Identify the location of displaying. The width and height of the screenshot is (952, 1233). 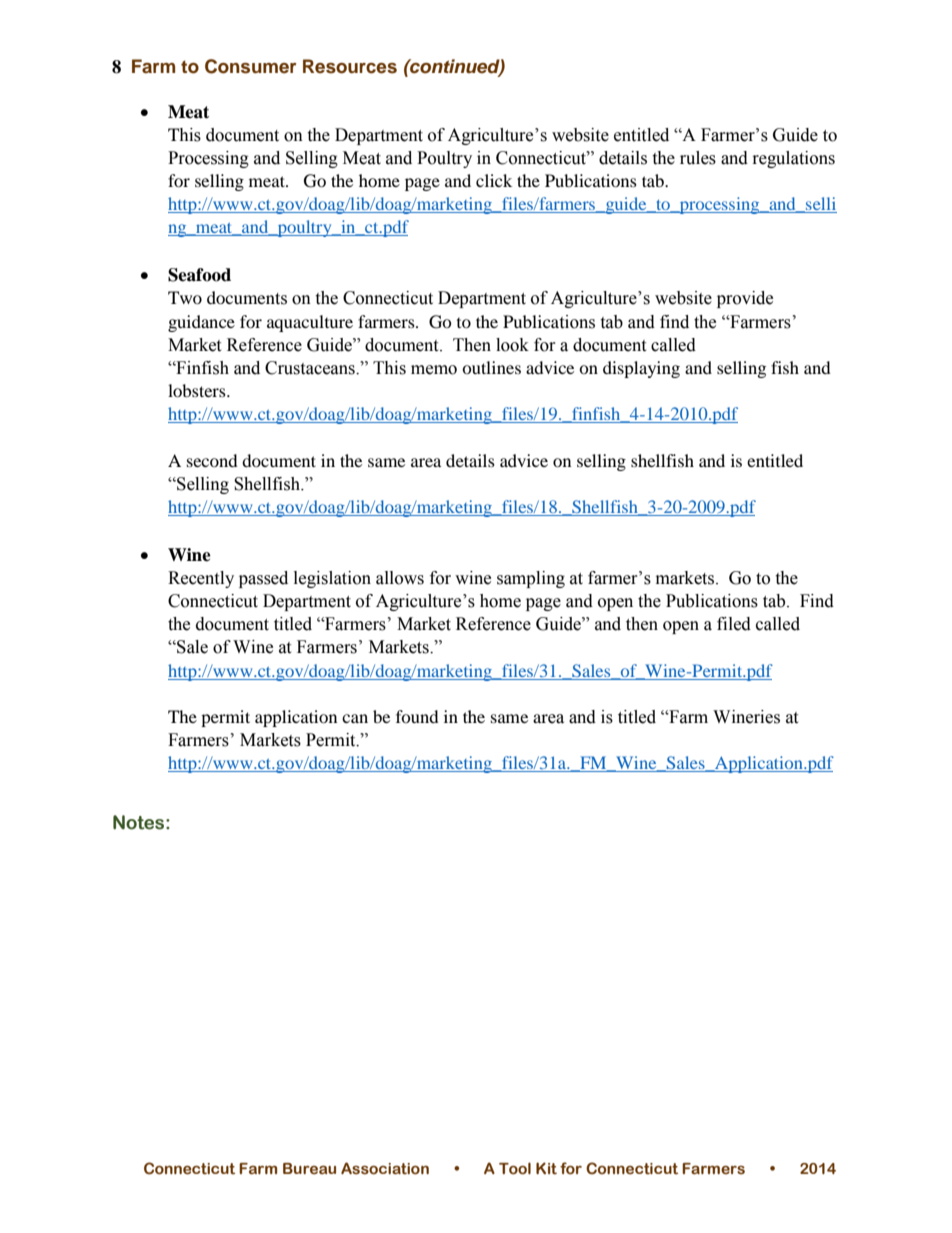
(641, 369).
